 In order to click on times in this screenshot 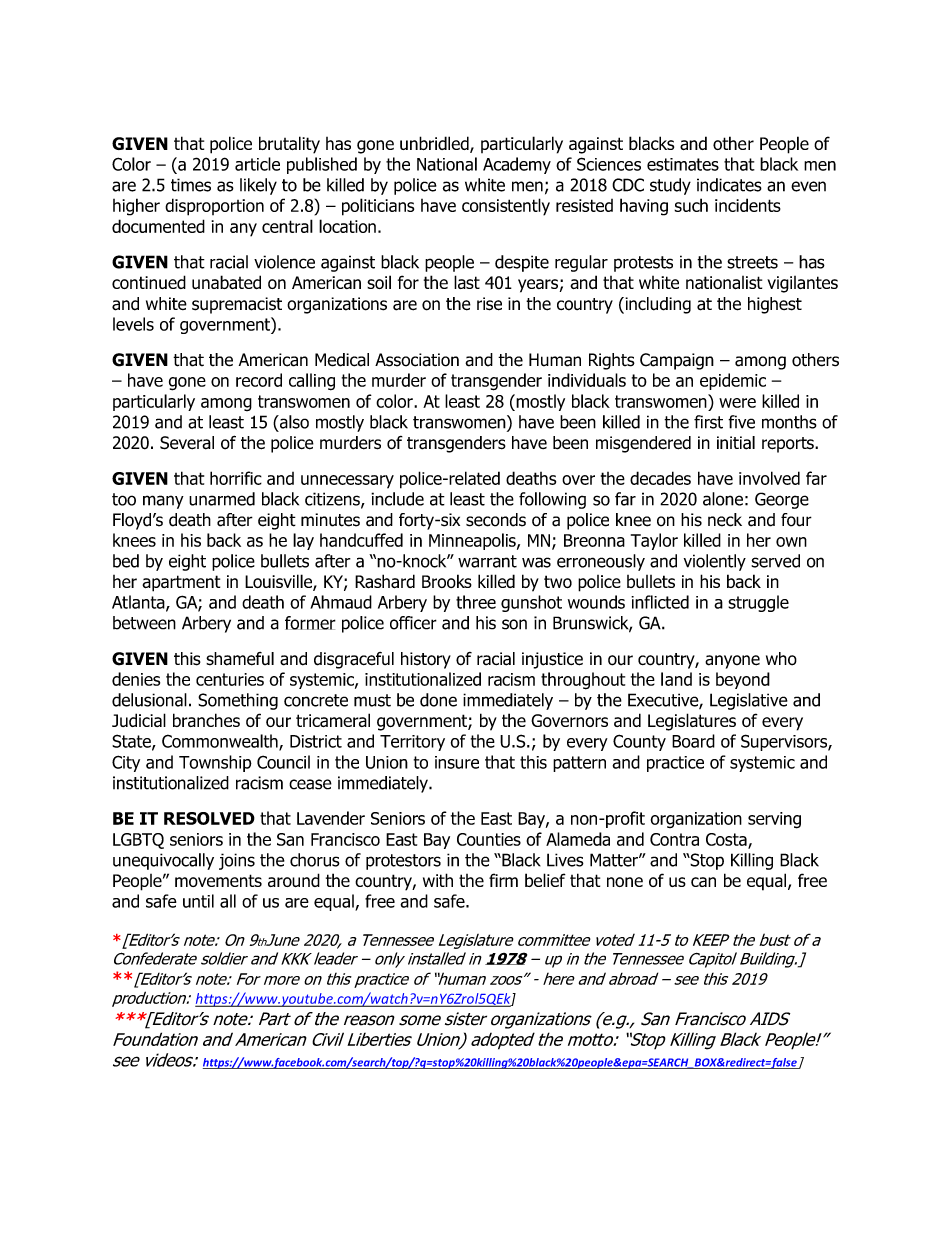, I will do `click(191, 185)`.
